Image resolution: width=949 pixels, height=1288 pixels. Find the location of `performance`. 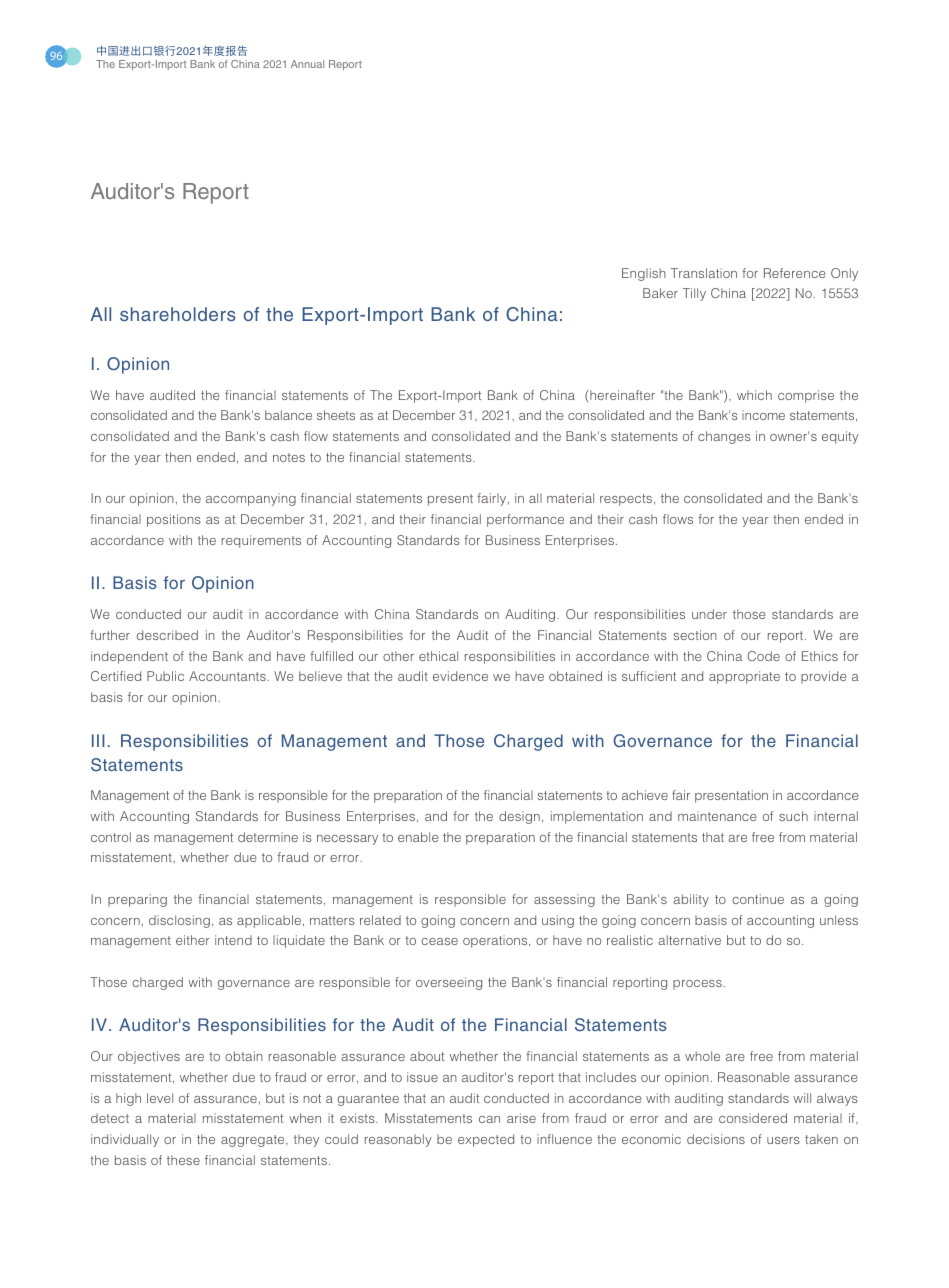

performance is located at coordinates (525, 520).
